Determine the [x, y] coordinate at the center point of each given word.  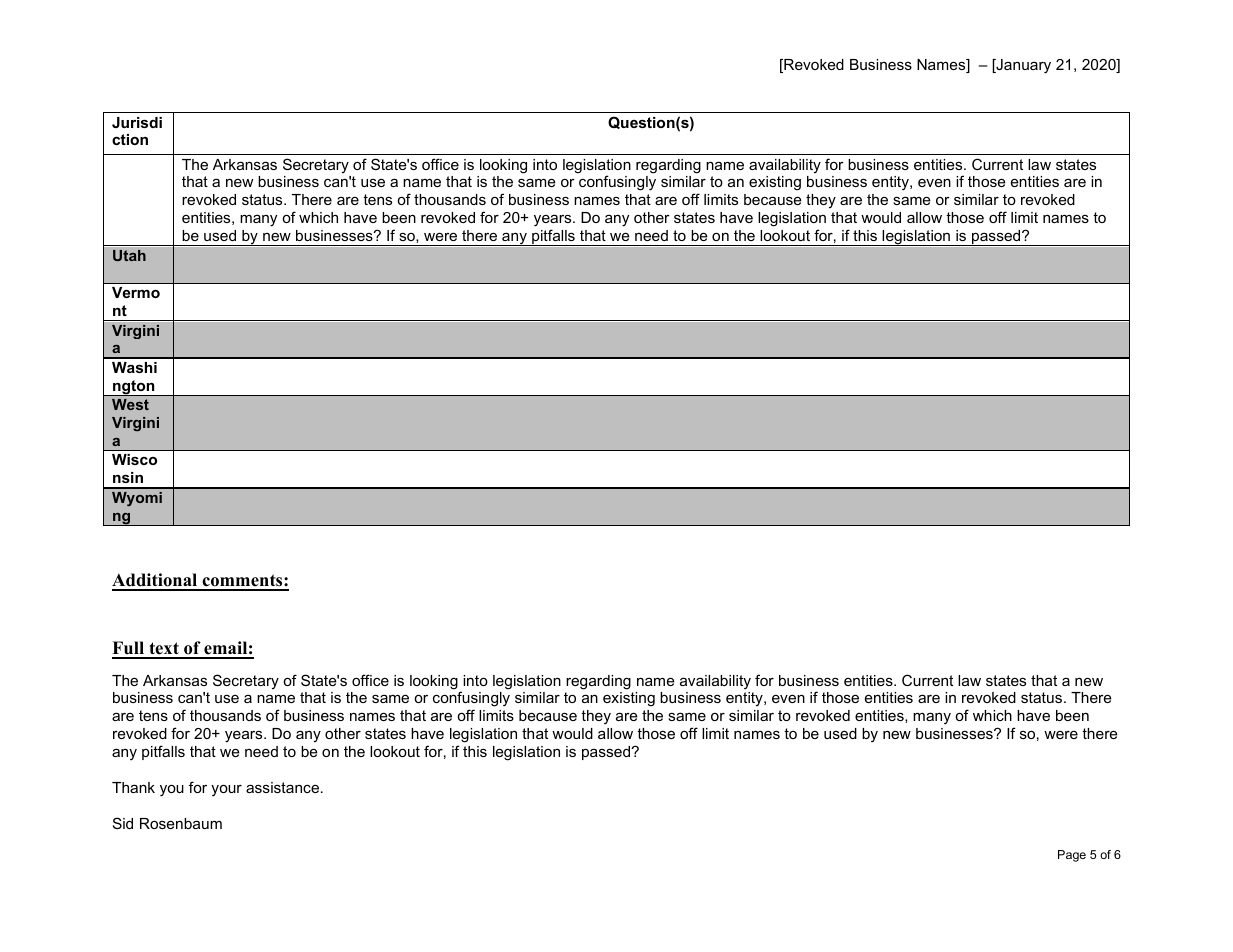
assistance [282, 787]
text [164, 650]
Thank [133, 787]
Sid [123, 823]
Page [1072, 856]
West [130, 404]
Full [129, 649]
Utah [129, 255]
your [226, 791]
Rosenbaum [181, 823]
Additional [156, 581]
